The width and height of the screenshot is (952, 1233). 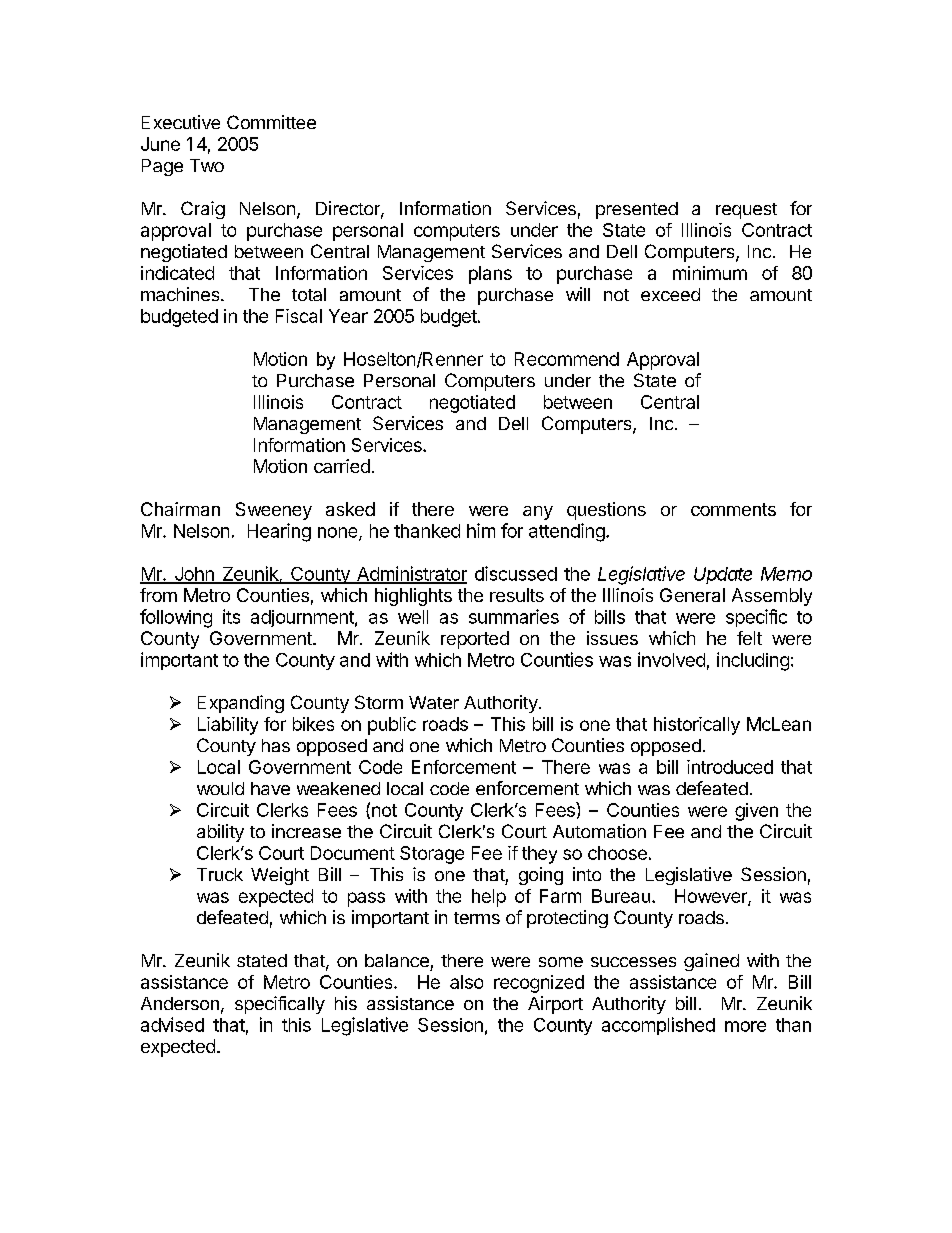 What do you see at coordinates (567, 359) in the screenshot?
I see `Recommend` at bounding box center [567, 359].
